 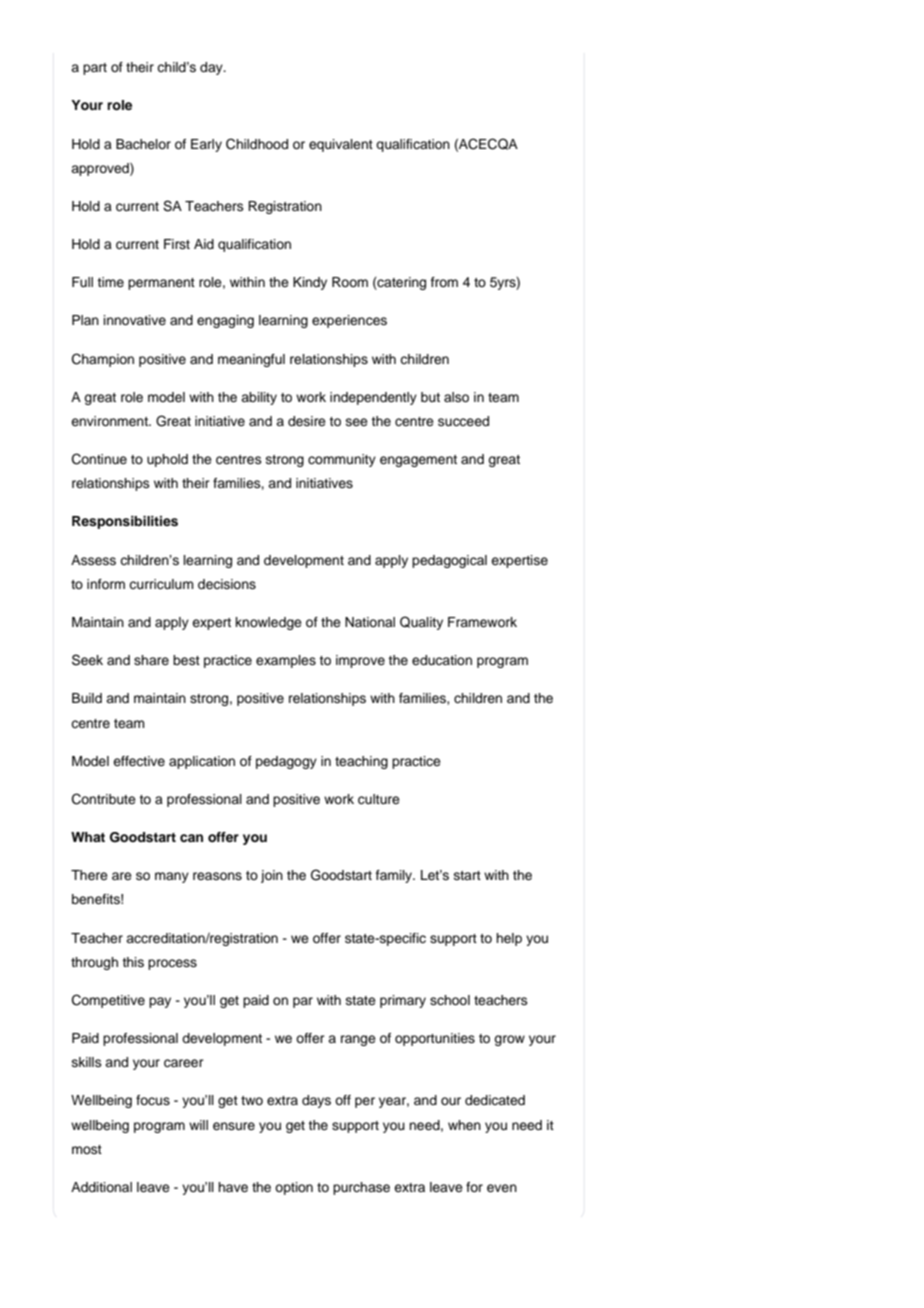 I want to click on culture, so click(x=379, y=799).
